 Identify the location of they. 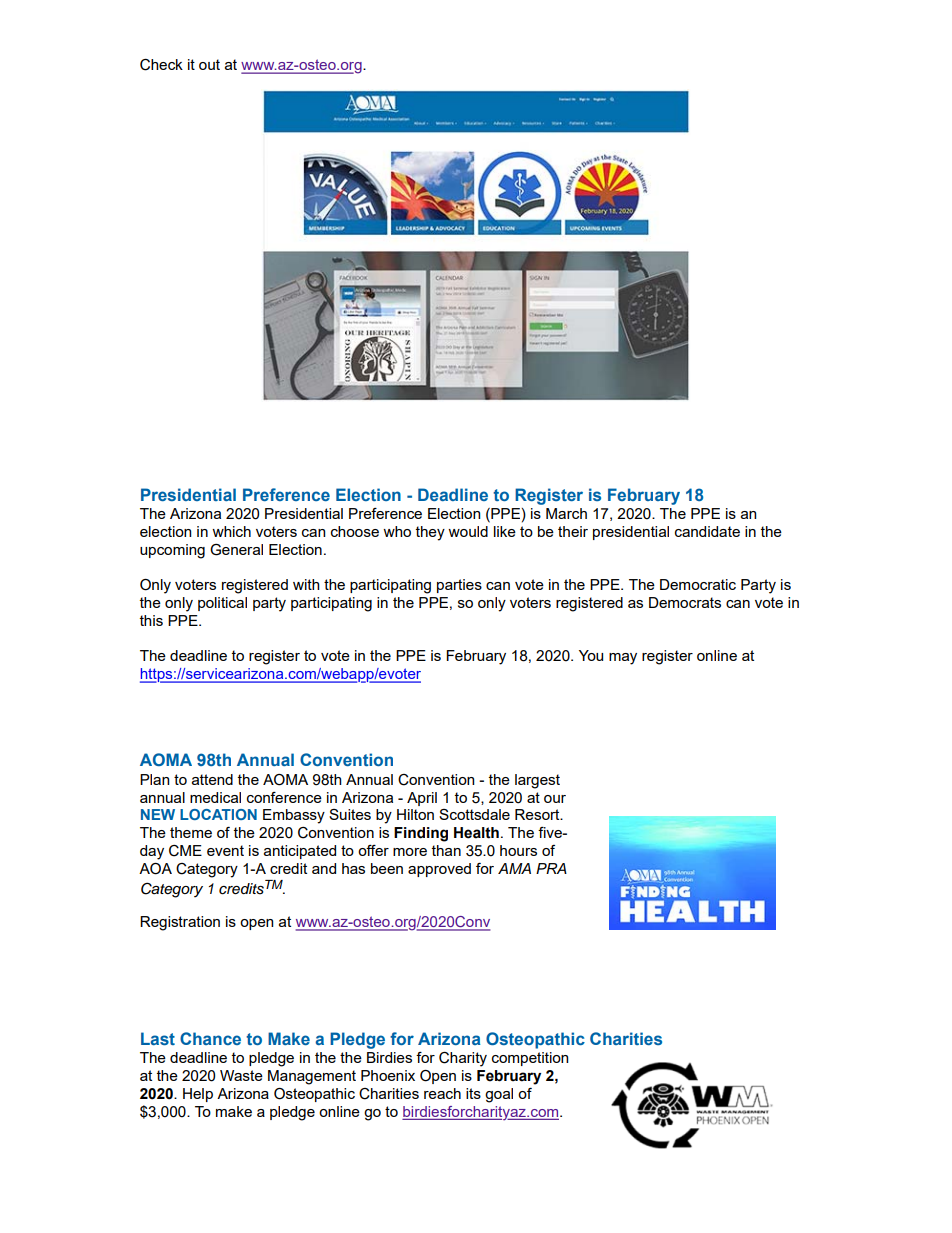
(430, 533).
